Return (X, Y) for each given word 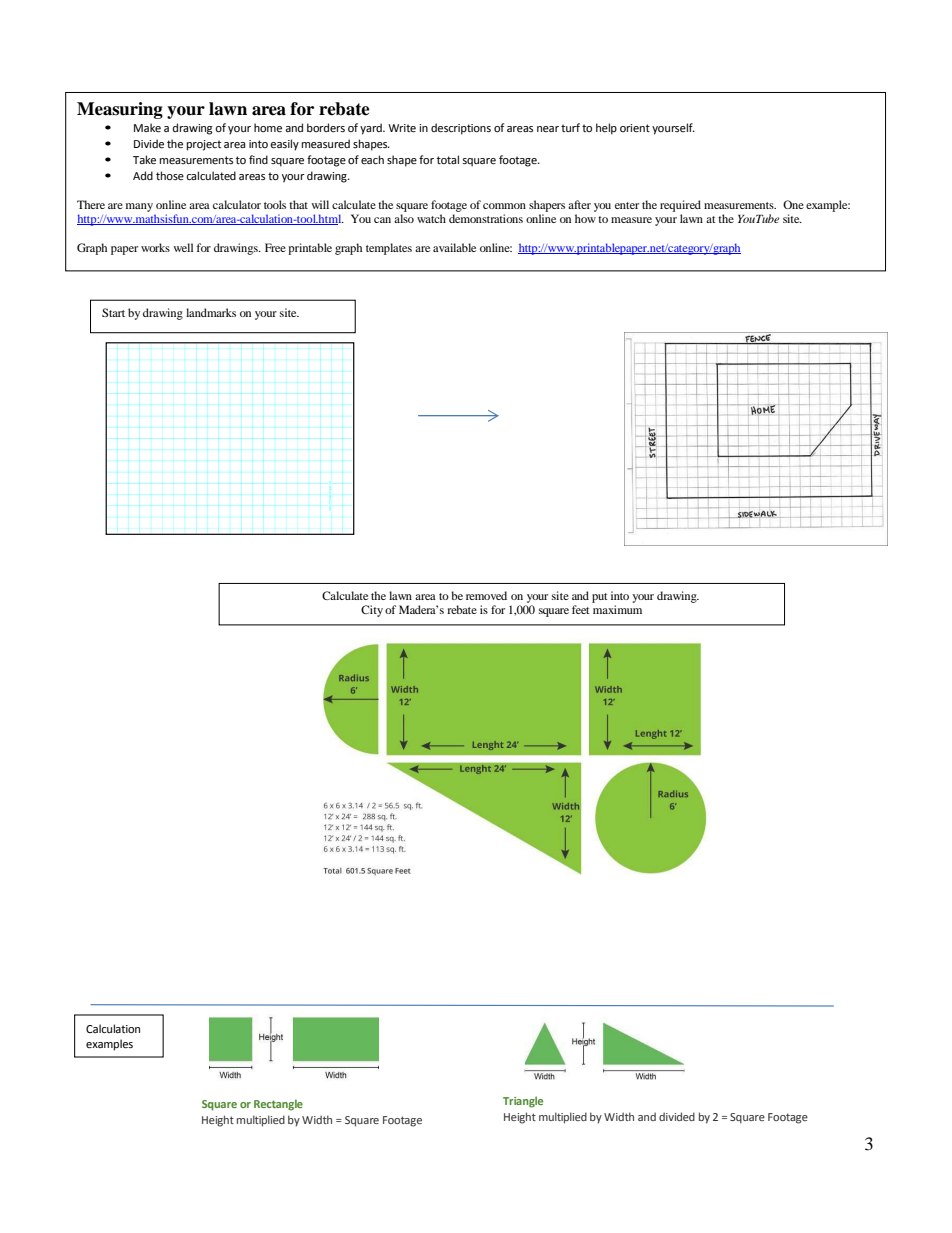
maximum (617, 609)
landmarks (211, 312)
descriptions (461, 129)
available (454, 247)
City (372, 611)
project (204, 145)
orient (635, 128)
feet (581, 609)
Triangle (523, 1102)
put (600, 598)
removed (486, 595)
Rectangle (278, 1105)
